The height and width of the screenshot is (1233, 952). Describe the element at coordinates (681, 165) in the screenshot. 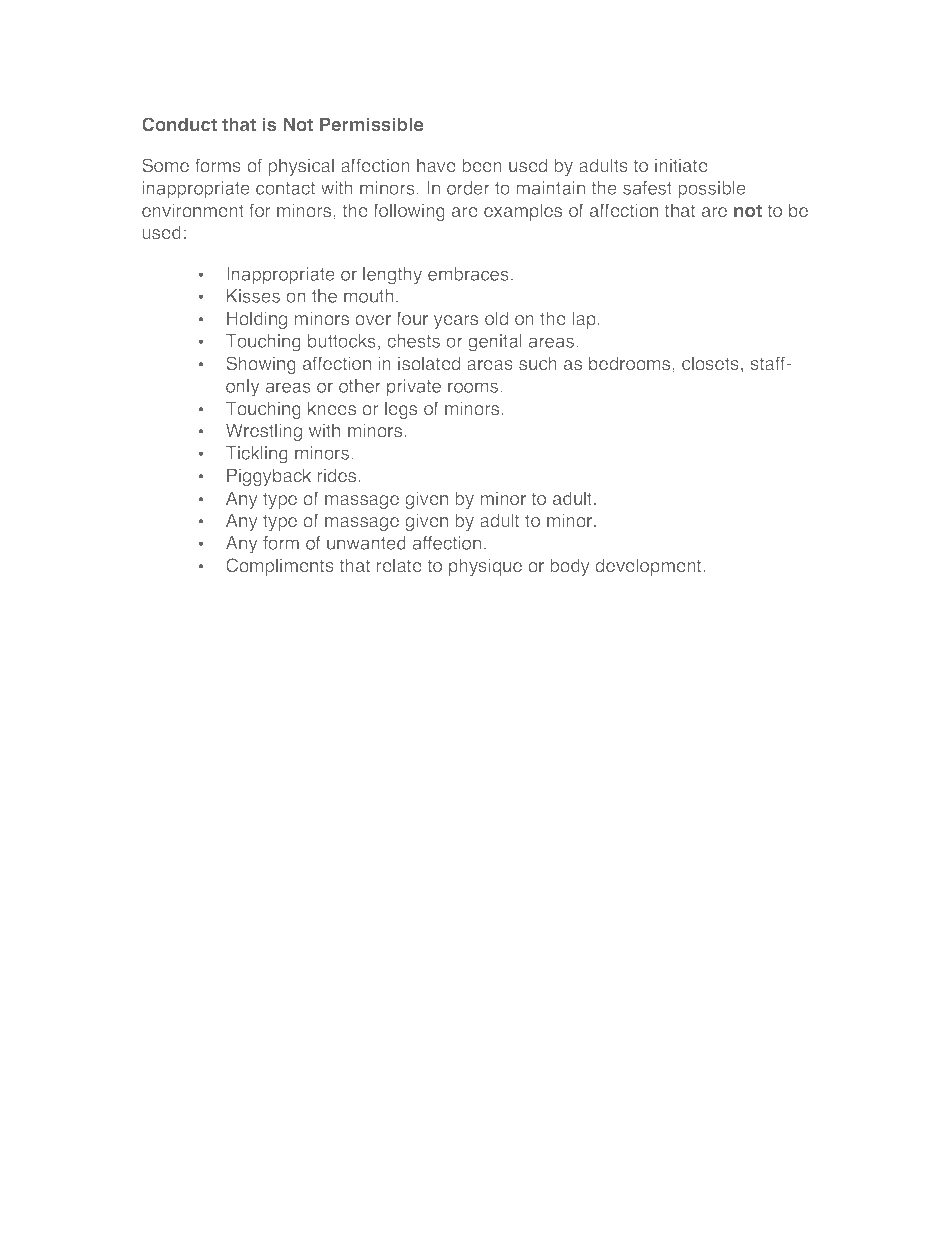

I see `initiate` at that location.
